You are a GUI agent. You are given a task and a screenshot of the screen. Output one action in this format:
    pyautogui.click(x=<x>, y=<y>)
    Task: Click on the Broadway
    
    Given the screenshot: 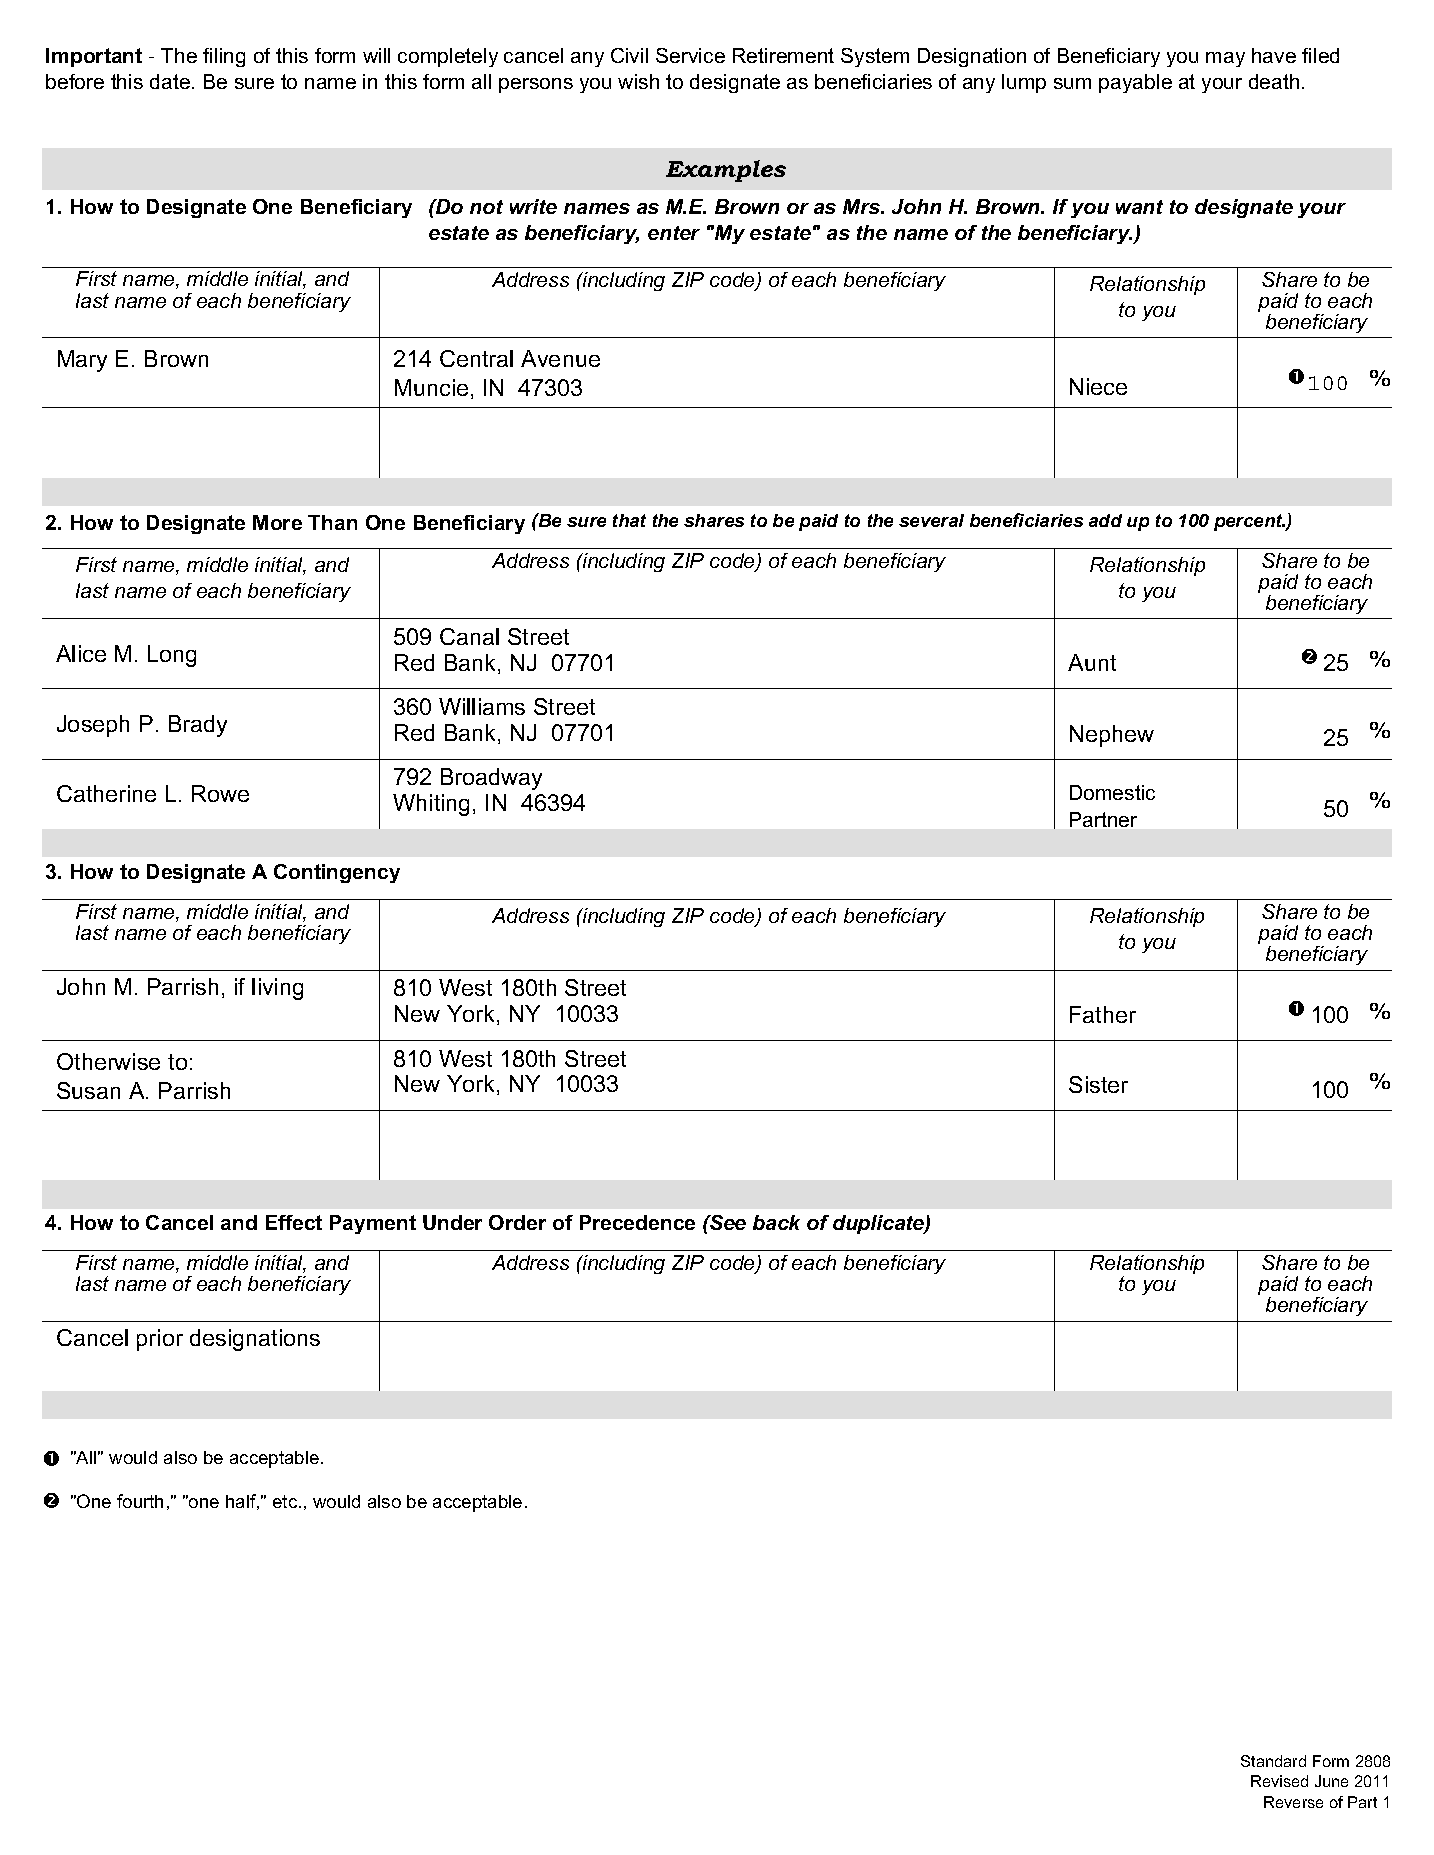 What is the action you would take?
    pyautogui.click(x=491, y=779)
